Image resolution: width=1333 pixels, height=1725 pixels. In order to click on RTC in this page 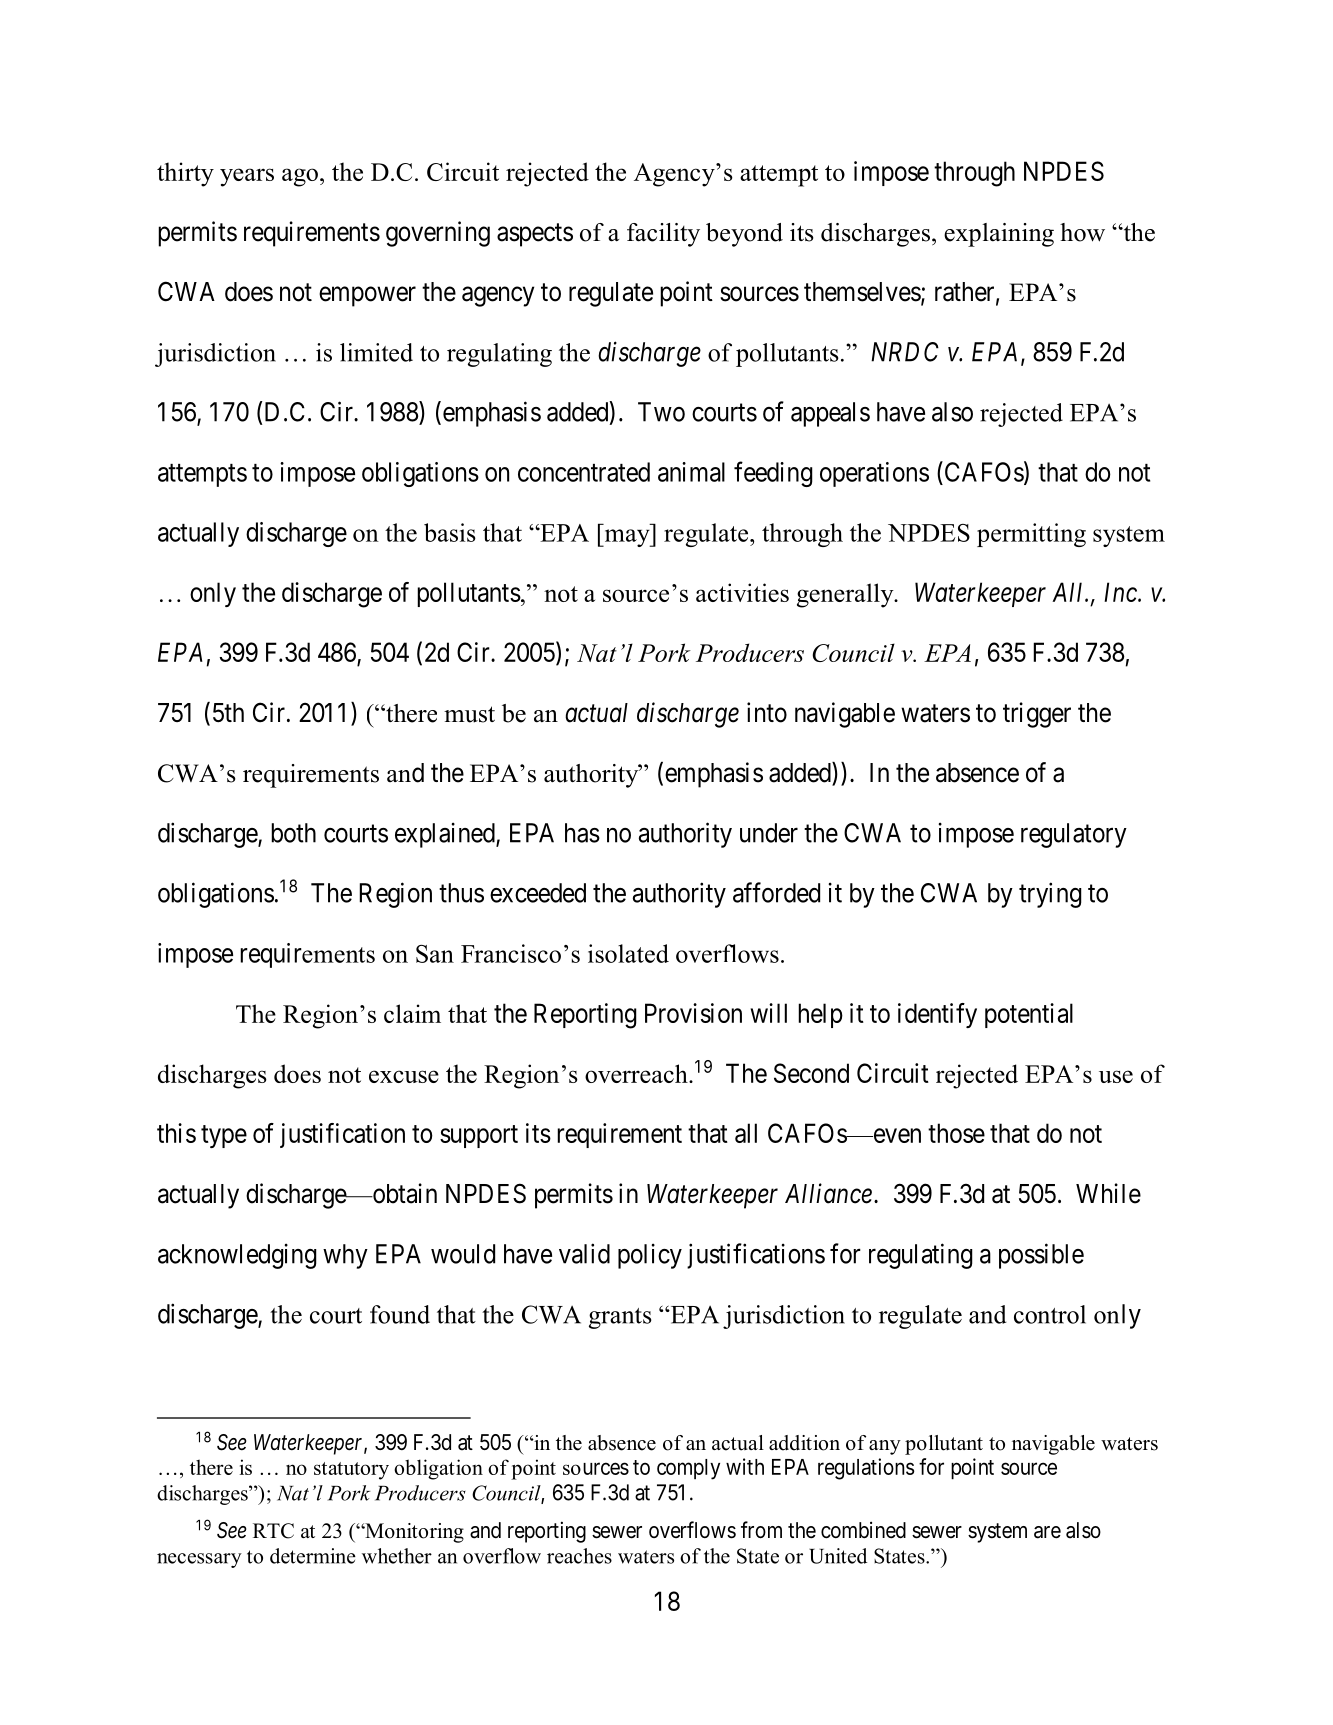, I will do `click(273, 1531)`.
